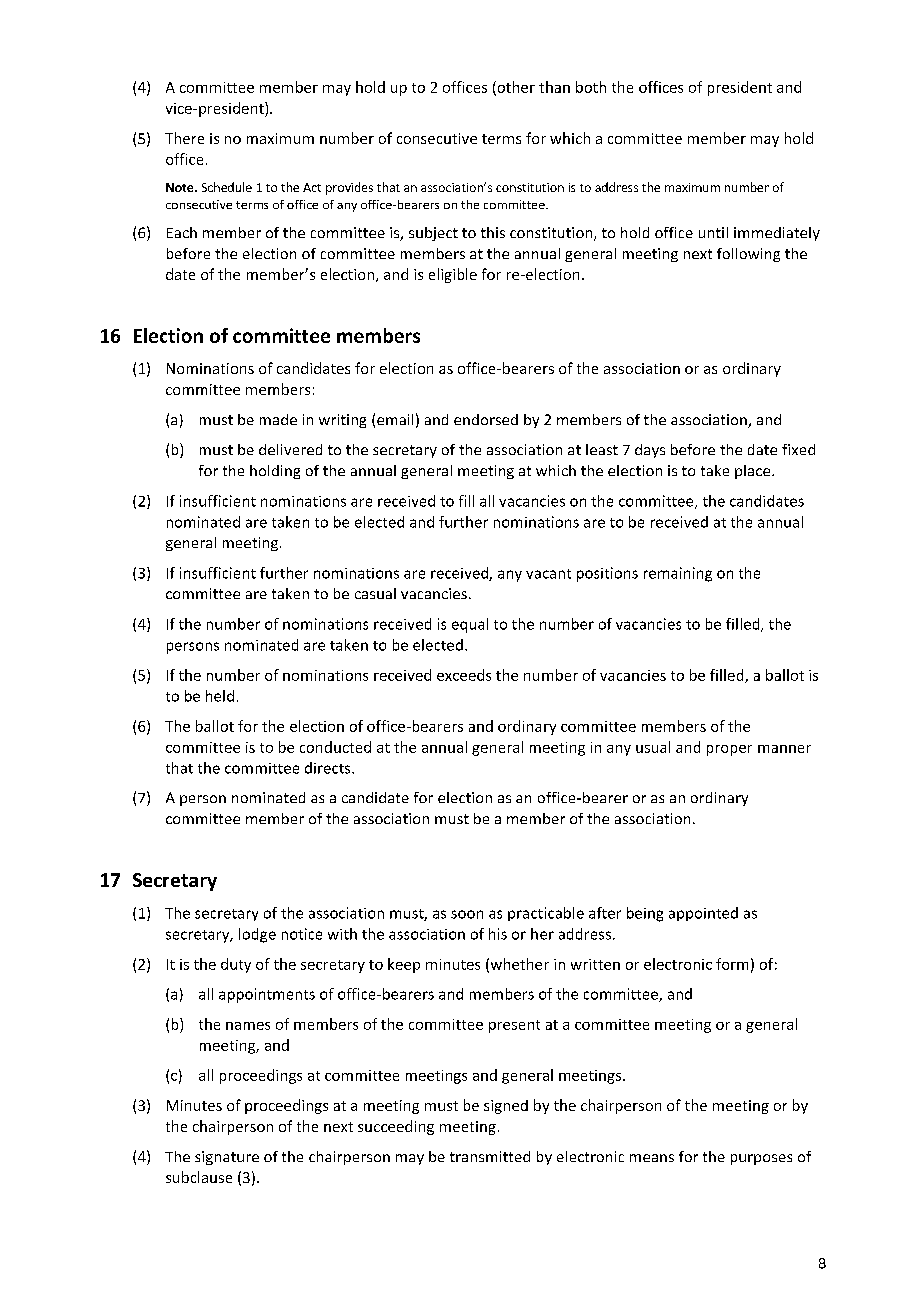 The width and height of the screenshot is (924, 1308). What do you see at coordinates (453, 275) in the screenshot?
I see `eligible` at bounding box center [453, 275].
